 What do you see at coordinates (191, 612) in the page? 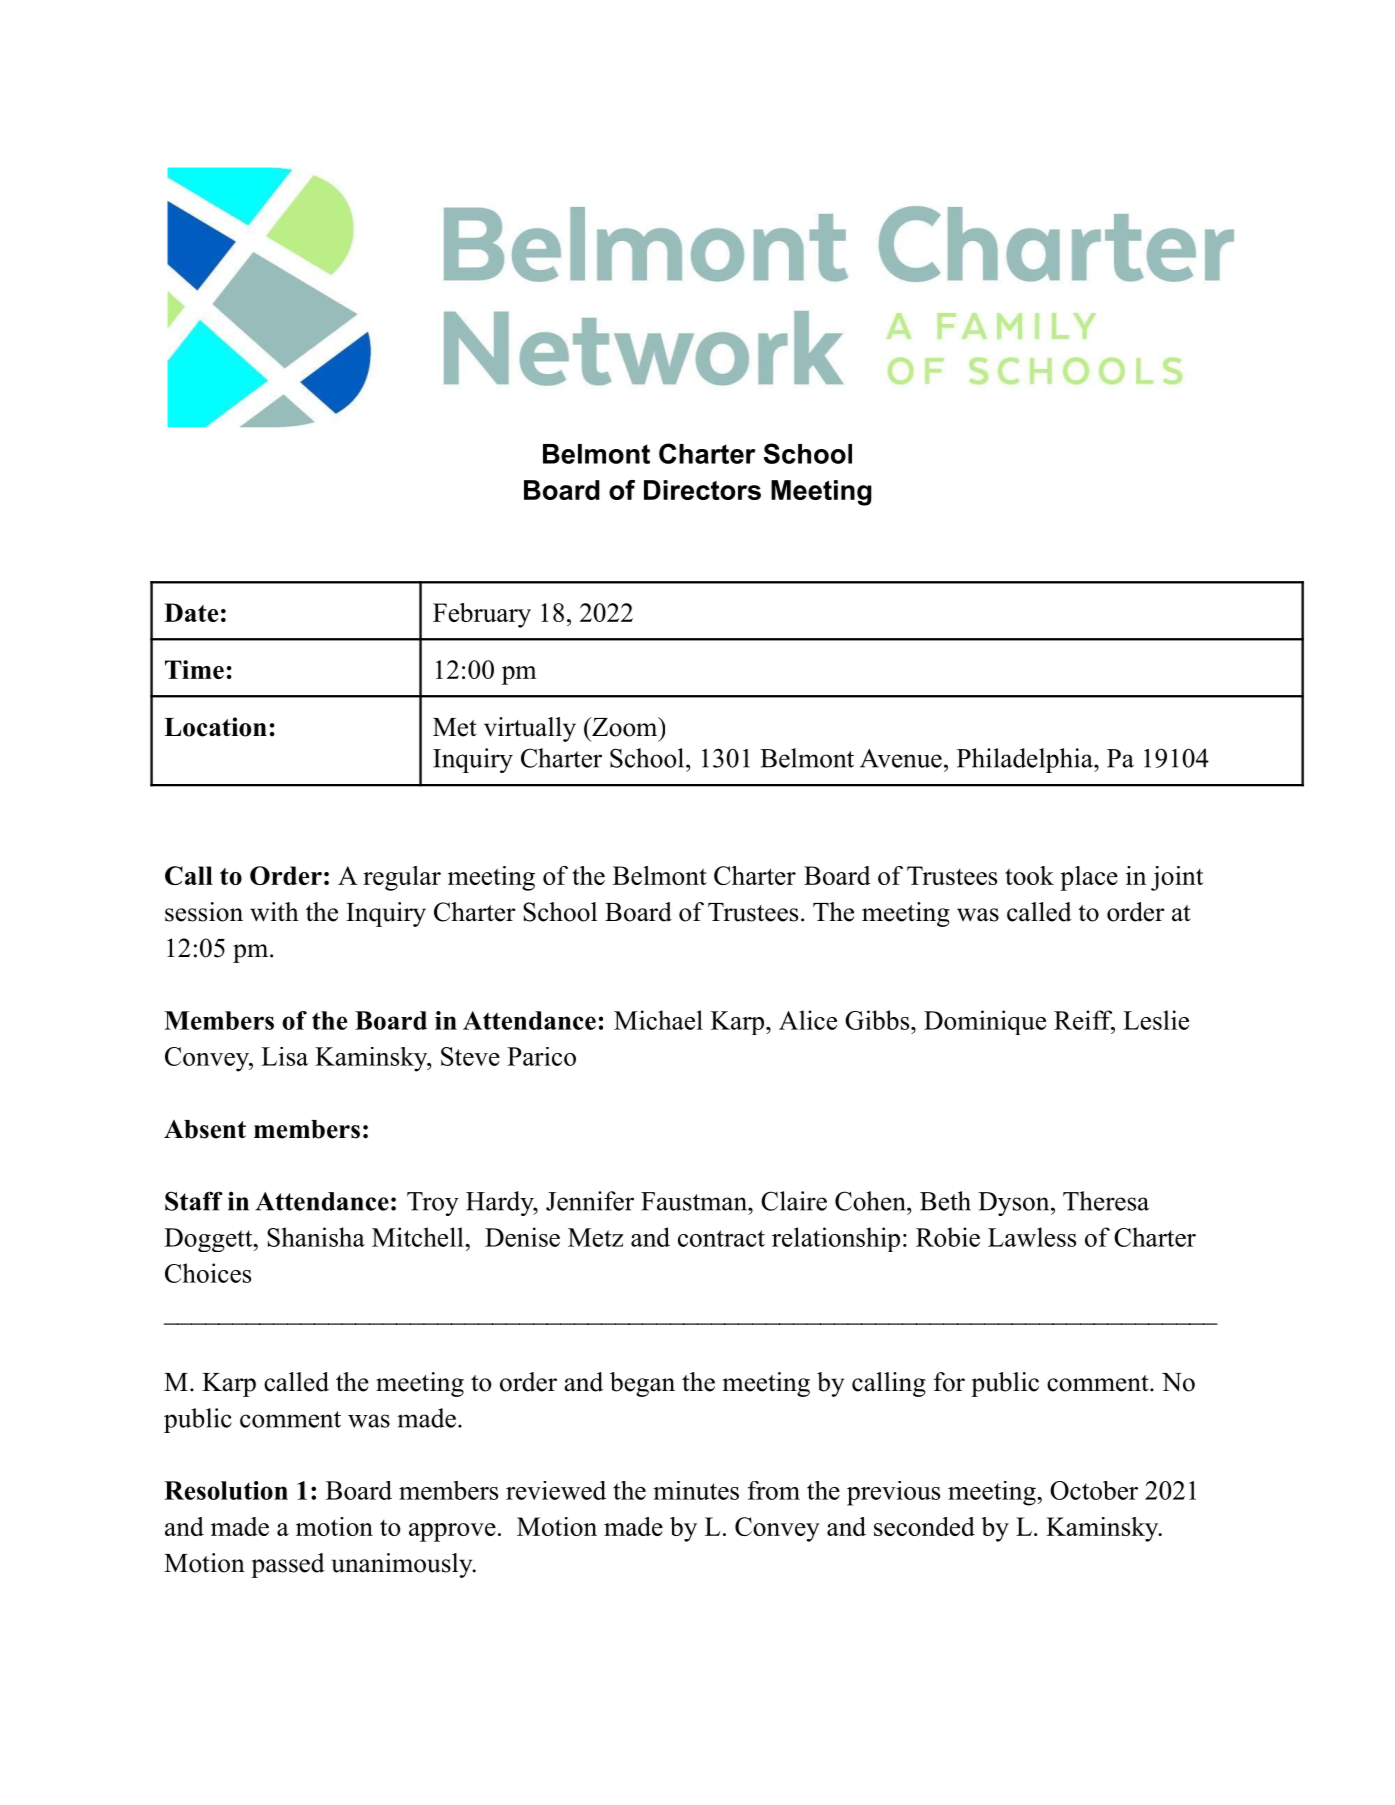
I see `Date` at bounding box center [191, 612].
